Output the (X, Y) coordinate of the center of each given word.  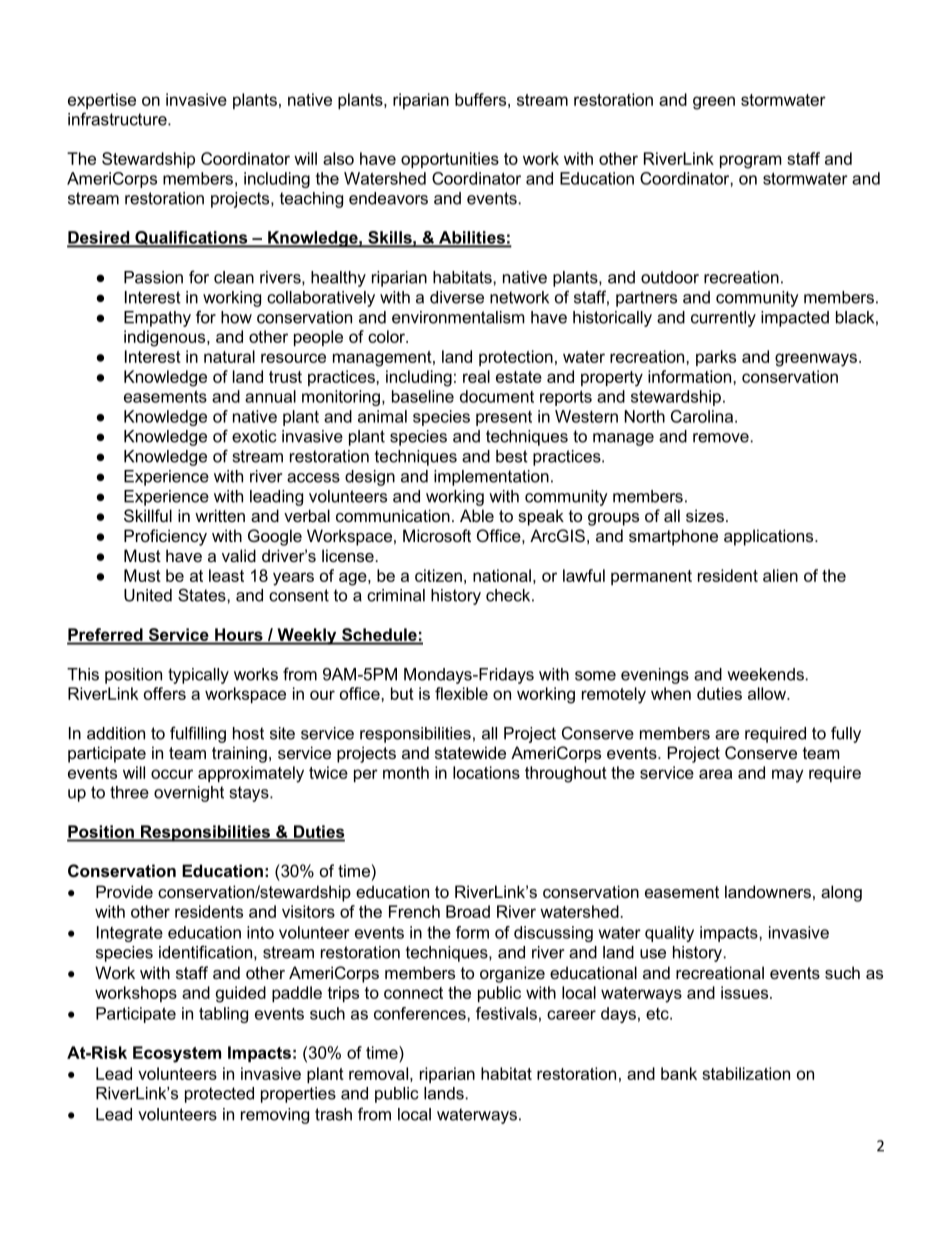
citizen (438, 575)
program (751, 162)
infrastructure (118, 119)
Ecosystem (177, 1054)
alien (780, 575)
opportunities (450, 160)
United (148, 595)
